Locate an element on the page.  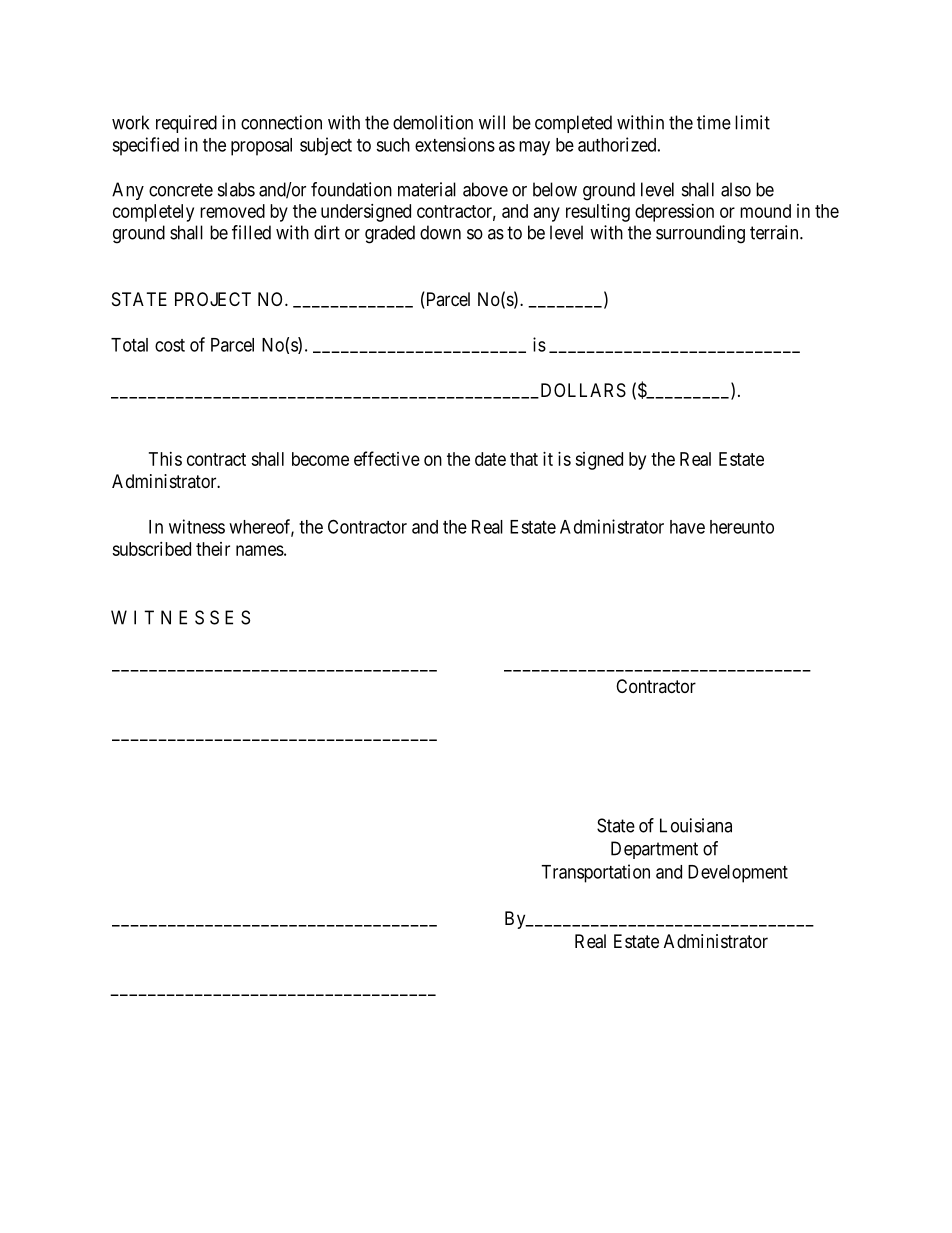
extensions is located at coordinates (455, 144).
